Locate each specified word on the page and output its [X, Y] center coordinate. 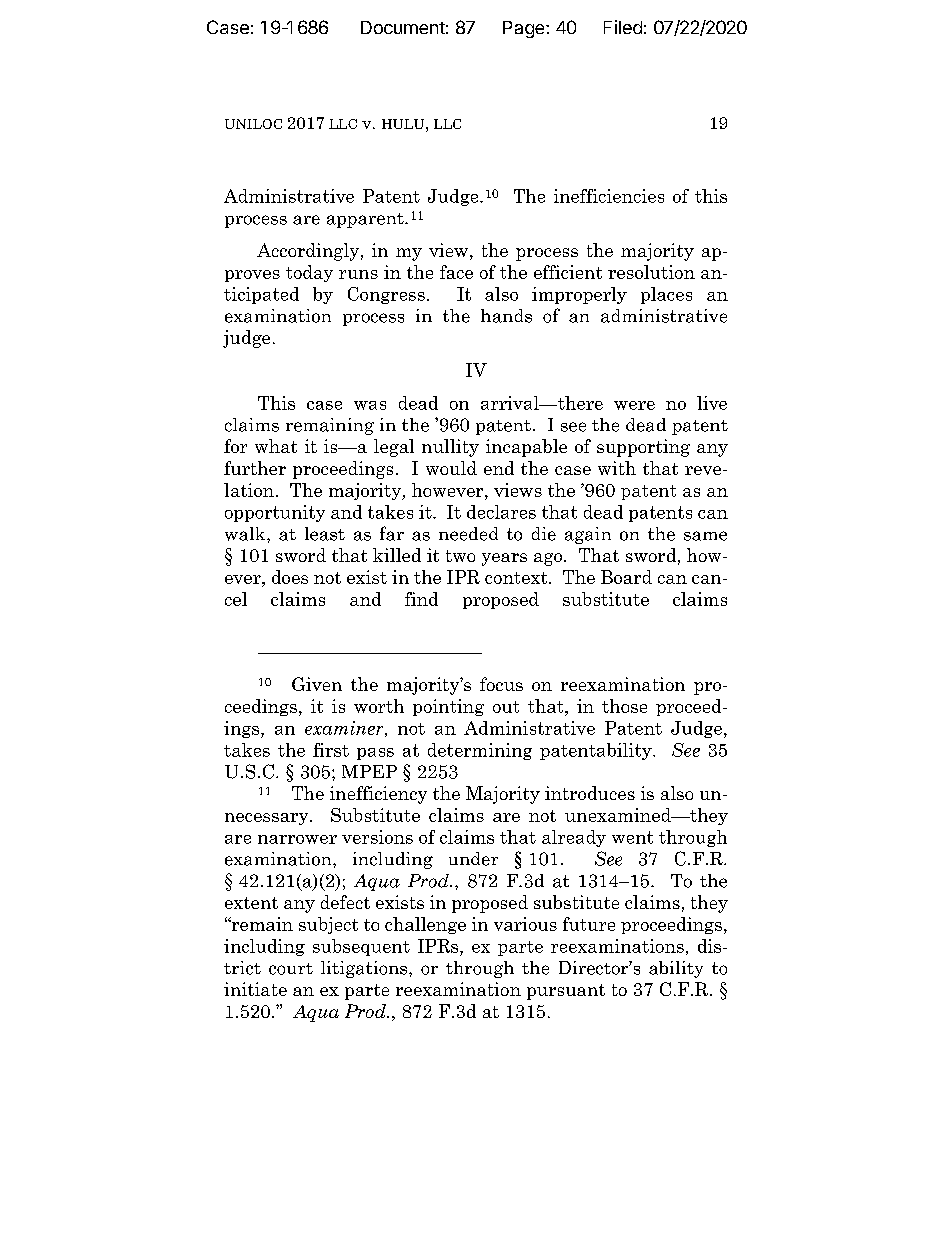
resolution [651, 272]
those [624, 706]
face [456, 272]
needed [468, 534]
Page [525, 29]
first [331, 750]
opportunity [275, 513]
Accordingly [308, 252]
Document [403, 27]
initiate [255, 989]
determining [480, 751]
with [617, 468]
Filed [623, 27]
